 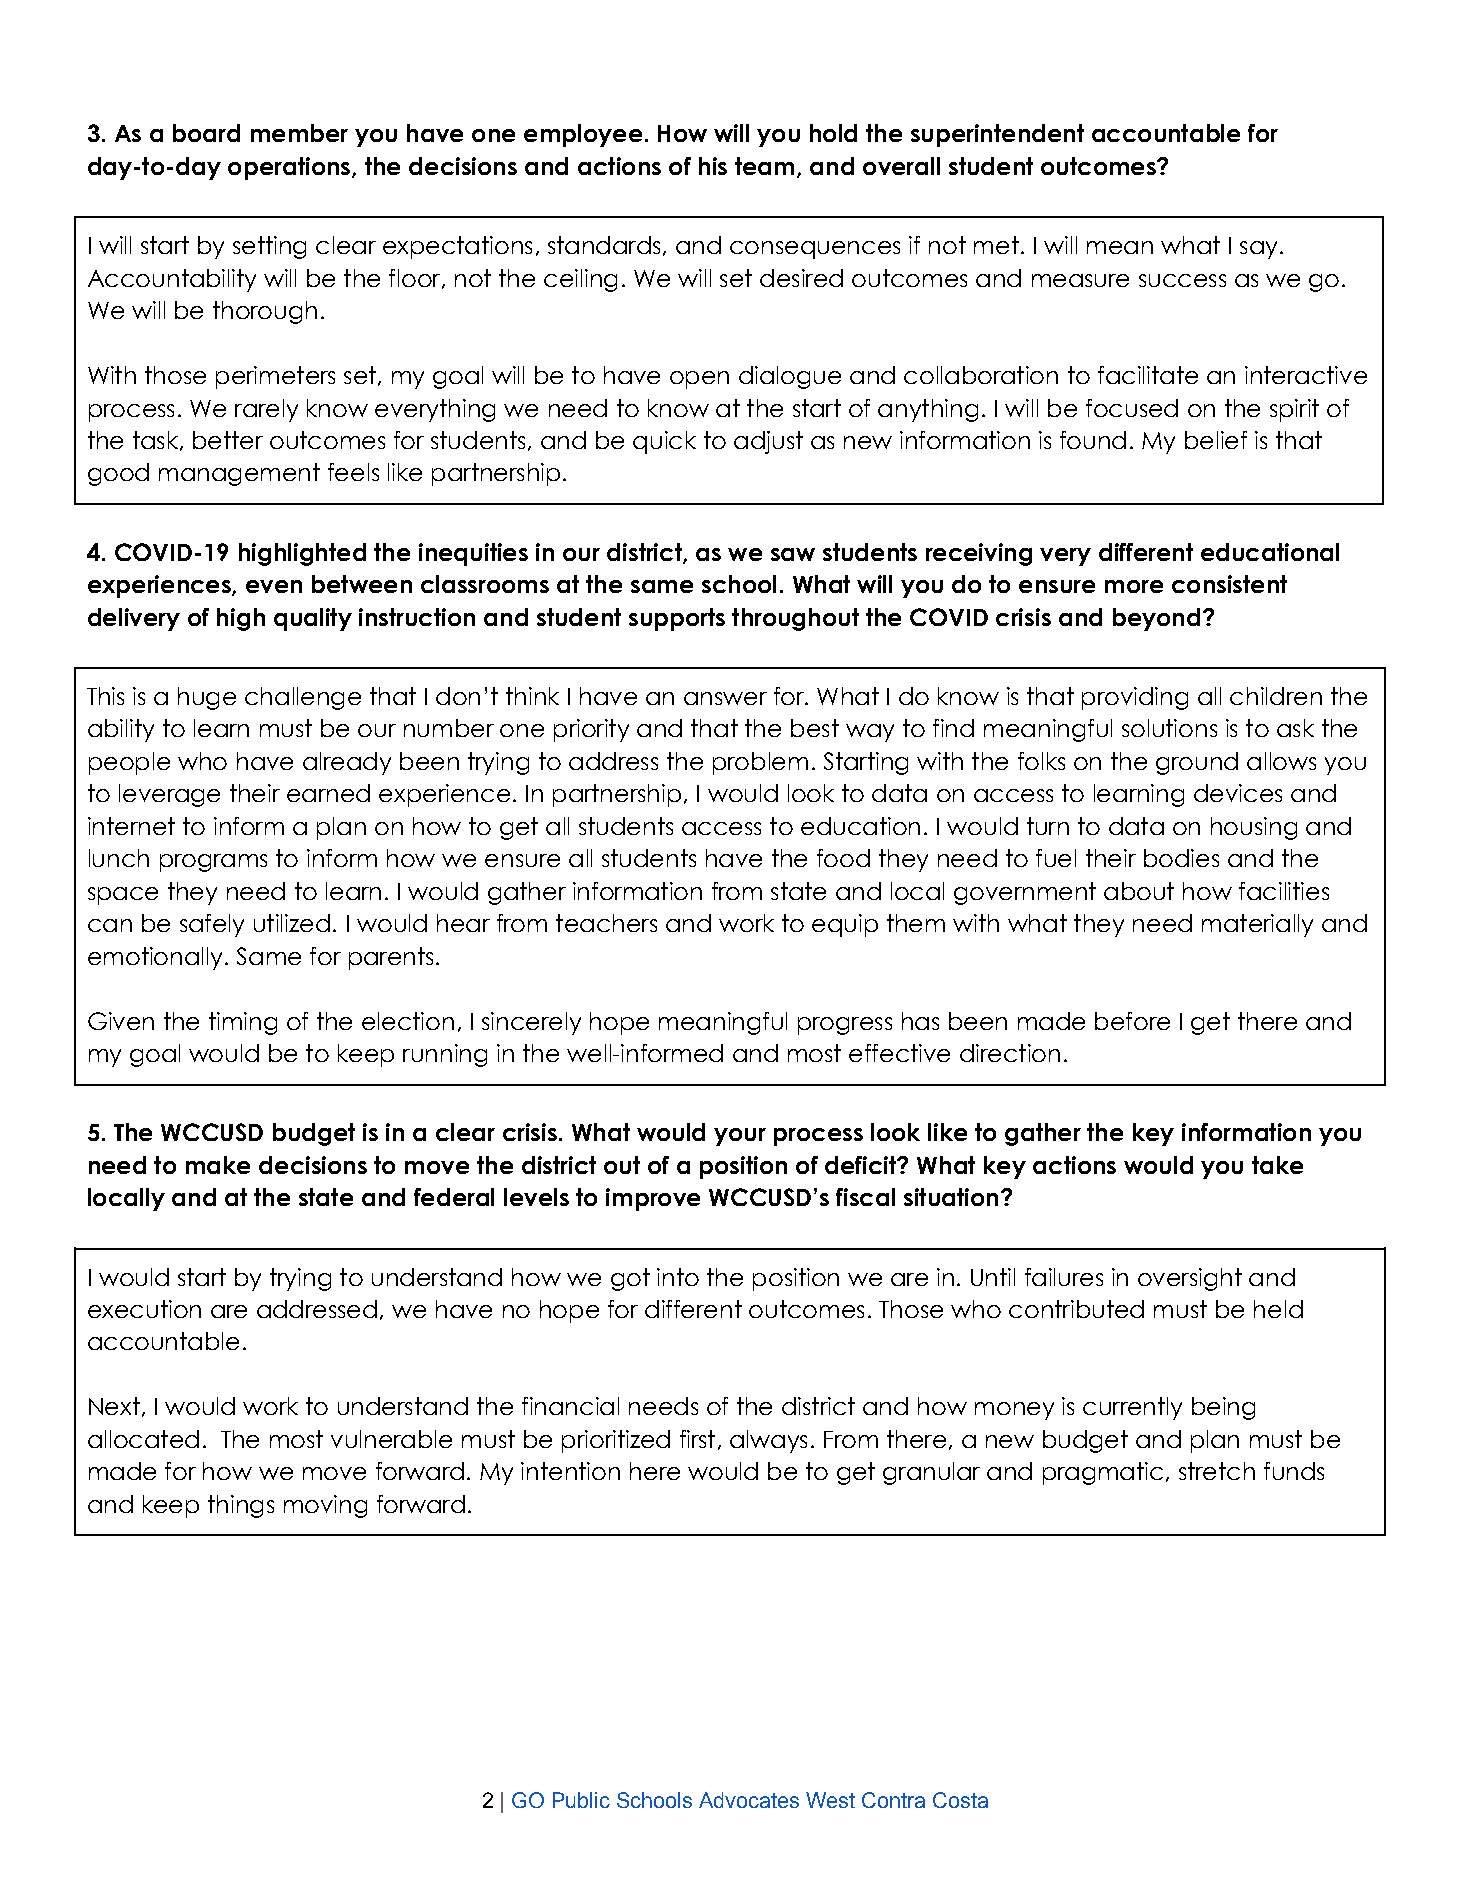 I want to click on take, so click(x=1277, y=1165).
